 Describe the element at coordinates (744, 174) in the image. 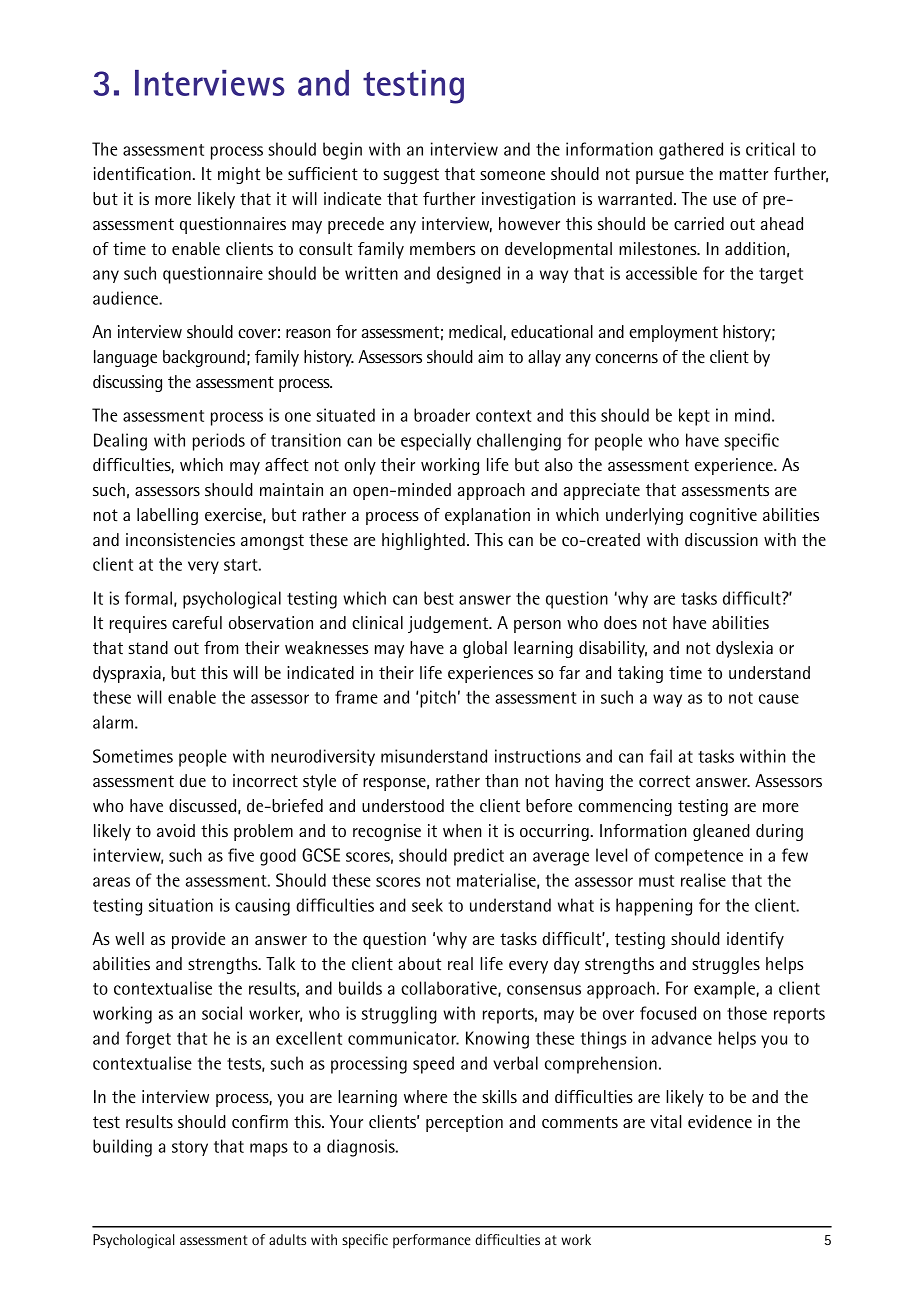

I see `matter` at that location.
